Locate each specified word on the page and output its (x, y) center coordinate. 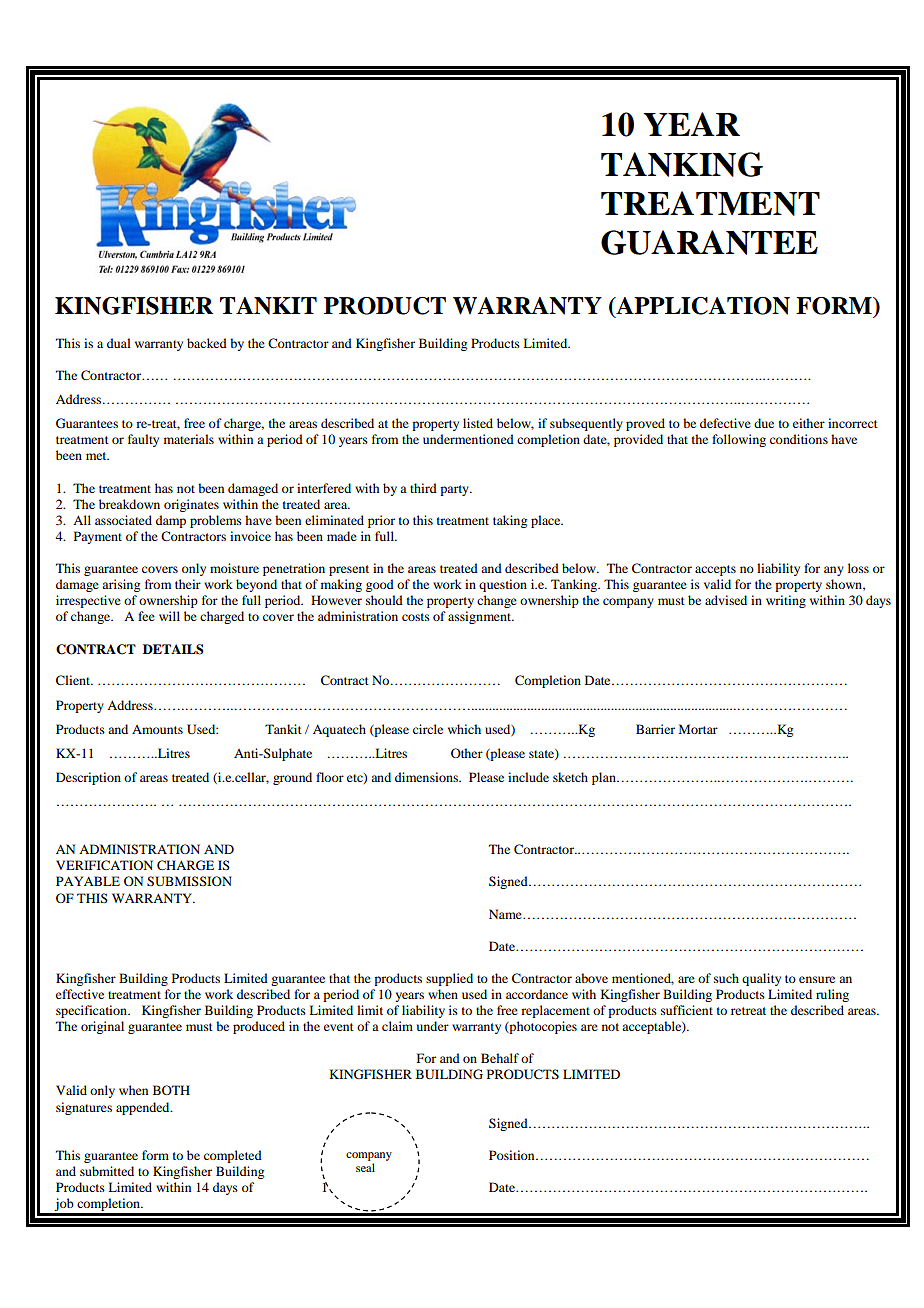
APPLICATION (702, 306)
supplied (449, 979)
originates (191, 505)
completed (233, 1156)
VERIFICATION (104, 865)
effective (80, 994)
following (739, 440)
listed (478, 423)
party (455, 490)
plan (605, 778)
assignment (481, 617)
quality (761, 979)
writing (786, 601)
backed (207, 343)
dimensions (427, 777)
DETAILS (173, 649)
